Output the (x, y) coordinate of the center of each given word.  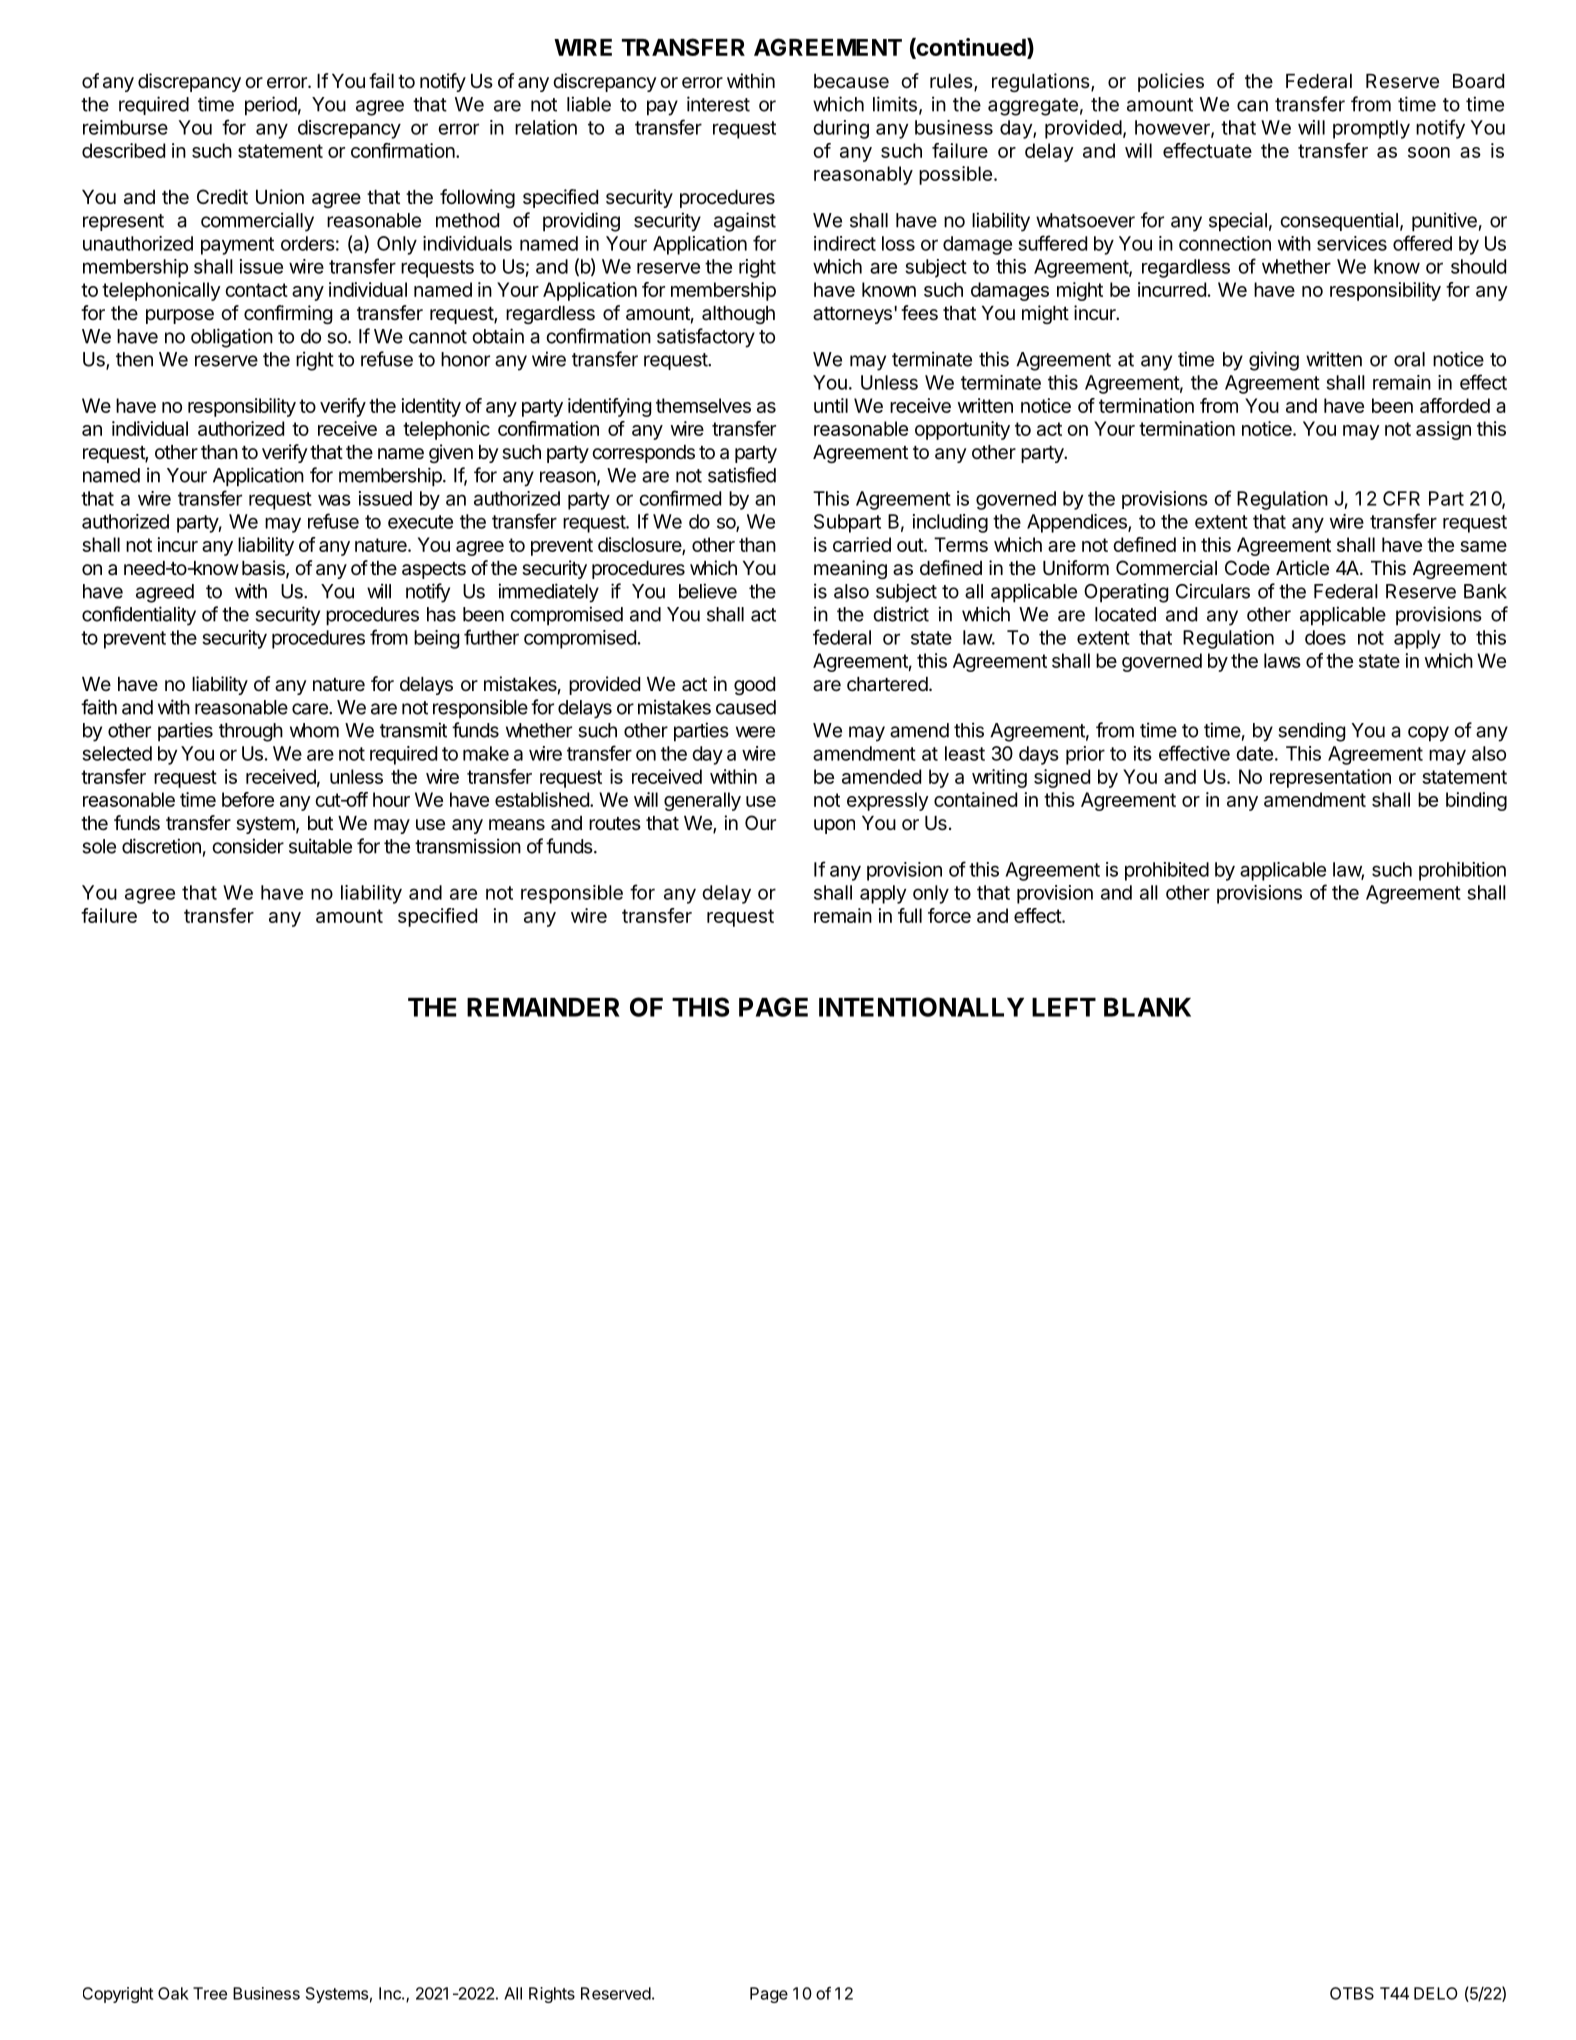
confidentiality (139, 616)
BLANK (1147, 1007)
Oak (173, 1993)
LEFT (1064, 1007)
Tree (210, 1993)
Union (280, 197)
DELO (1436, 1993)
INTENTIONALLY (921, 1007)
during (841, 129)
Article (1302, 568)
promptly (1371, 129)
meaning (850, 569)
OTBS (1352, 1993)
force (949, 915)
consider (248, 846)
